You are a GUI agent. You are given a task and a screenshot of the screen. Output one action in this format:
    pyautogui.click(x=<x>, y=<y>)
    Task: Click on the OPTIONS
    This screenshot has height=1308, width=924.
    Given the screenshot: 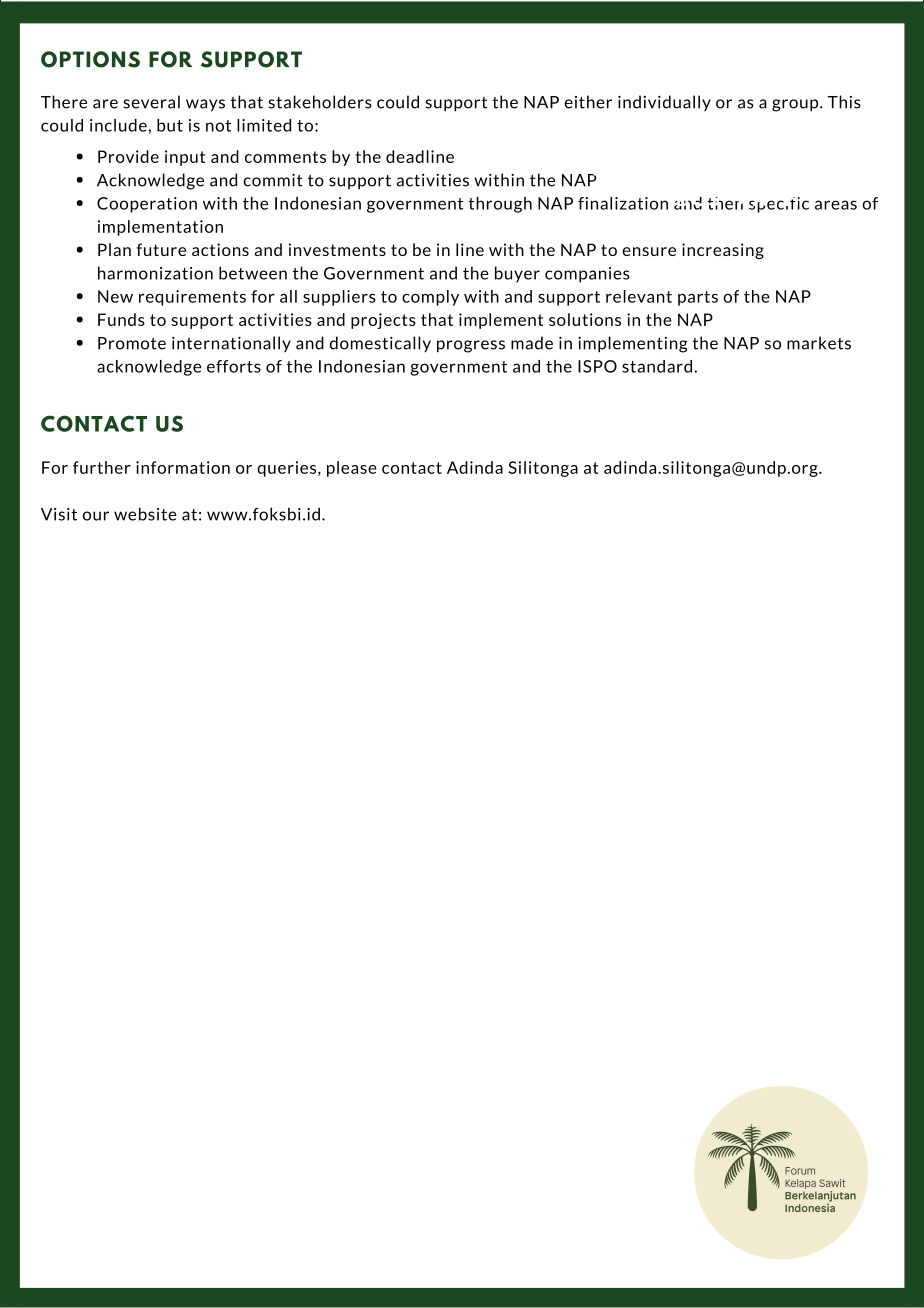 What is the action you would take?
    pyautogui.click(x=90, y=59)
